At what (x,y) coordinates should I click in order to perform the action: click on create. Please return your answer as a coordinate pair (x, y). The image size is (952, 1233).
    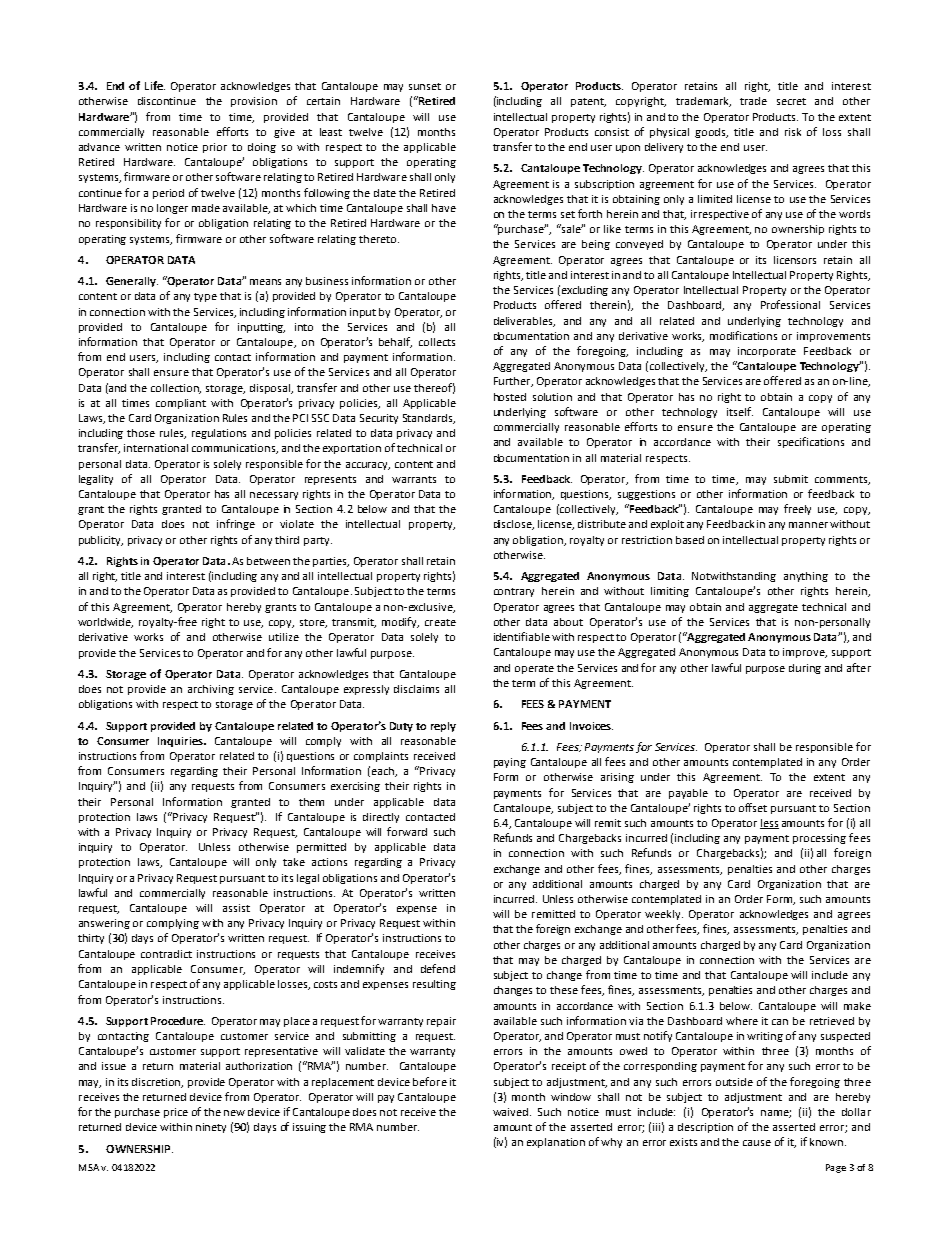
    Looking at the image, I should click on (440, 622).
